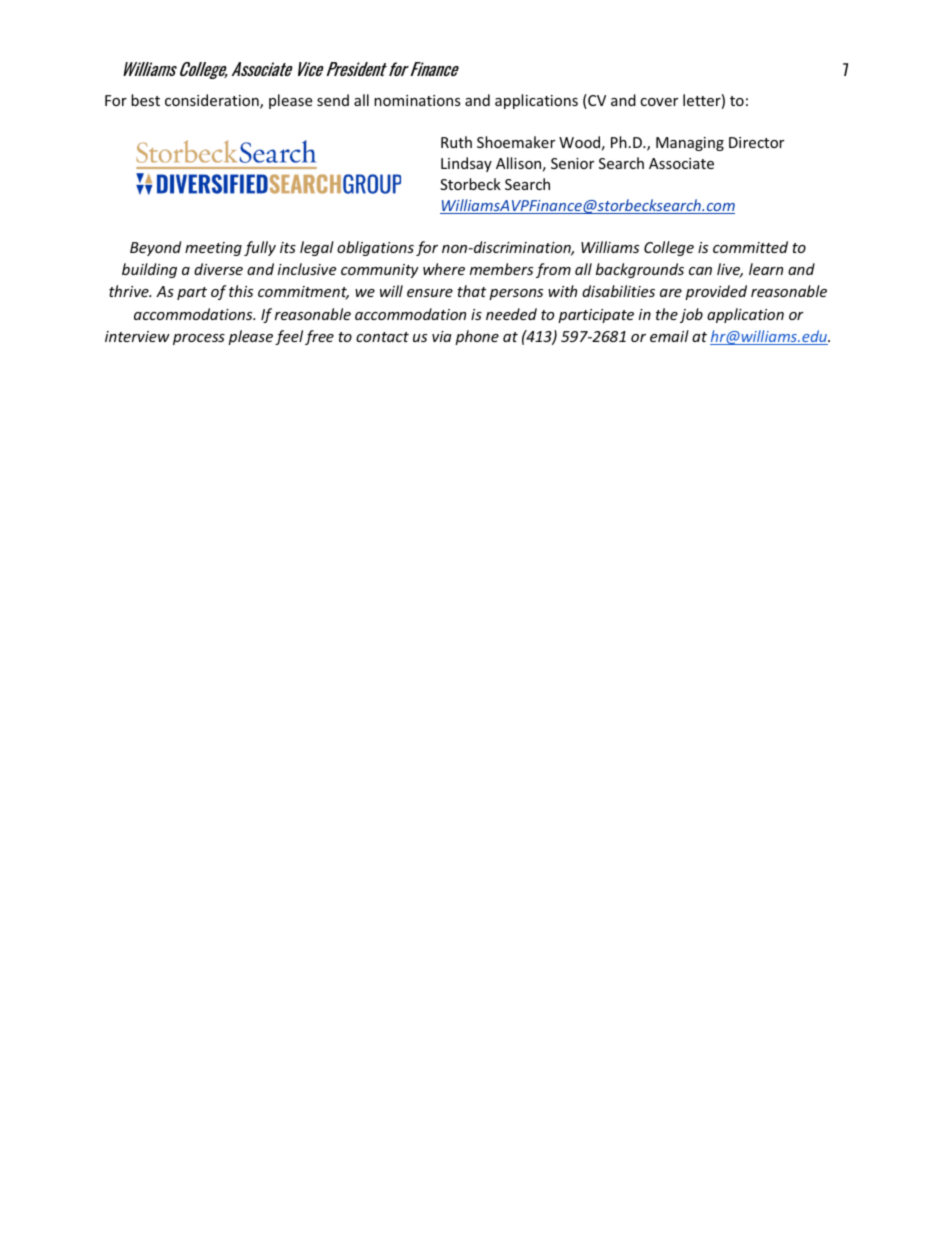 The width and height of the document is (952, 1233). Describe the element at coordinates (442, 336) in the document. I see `via` at that location.
